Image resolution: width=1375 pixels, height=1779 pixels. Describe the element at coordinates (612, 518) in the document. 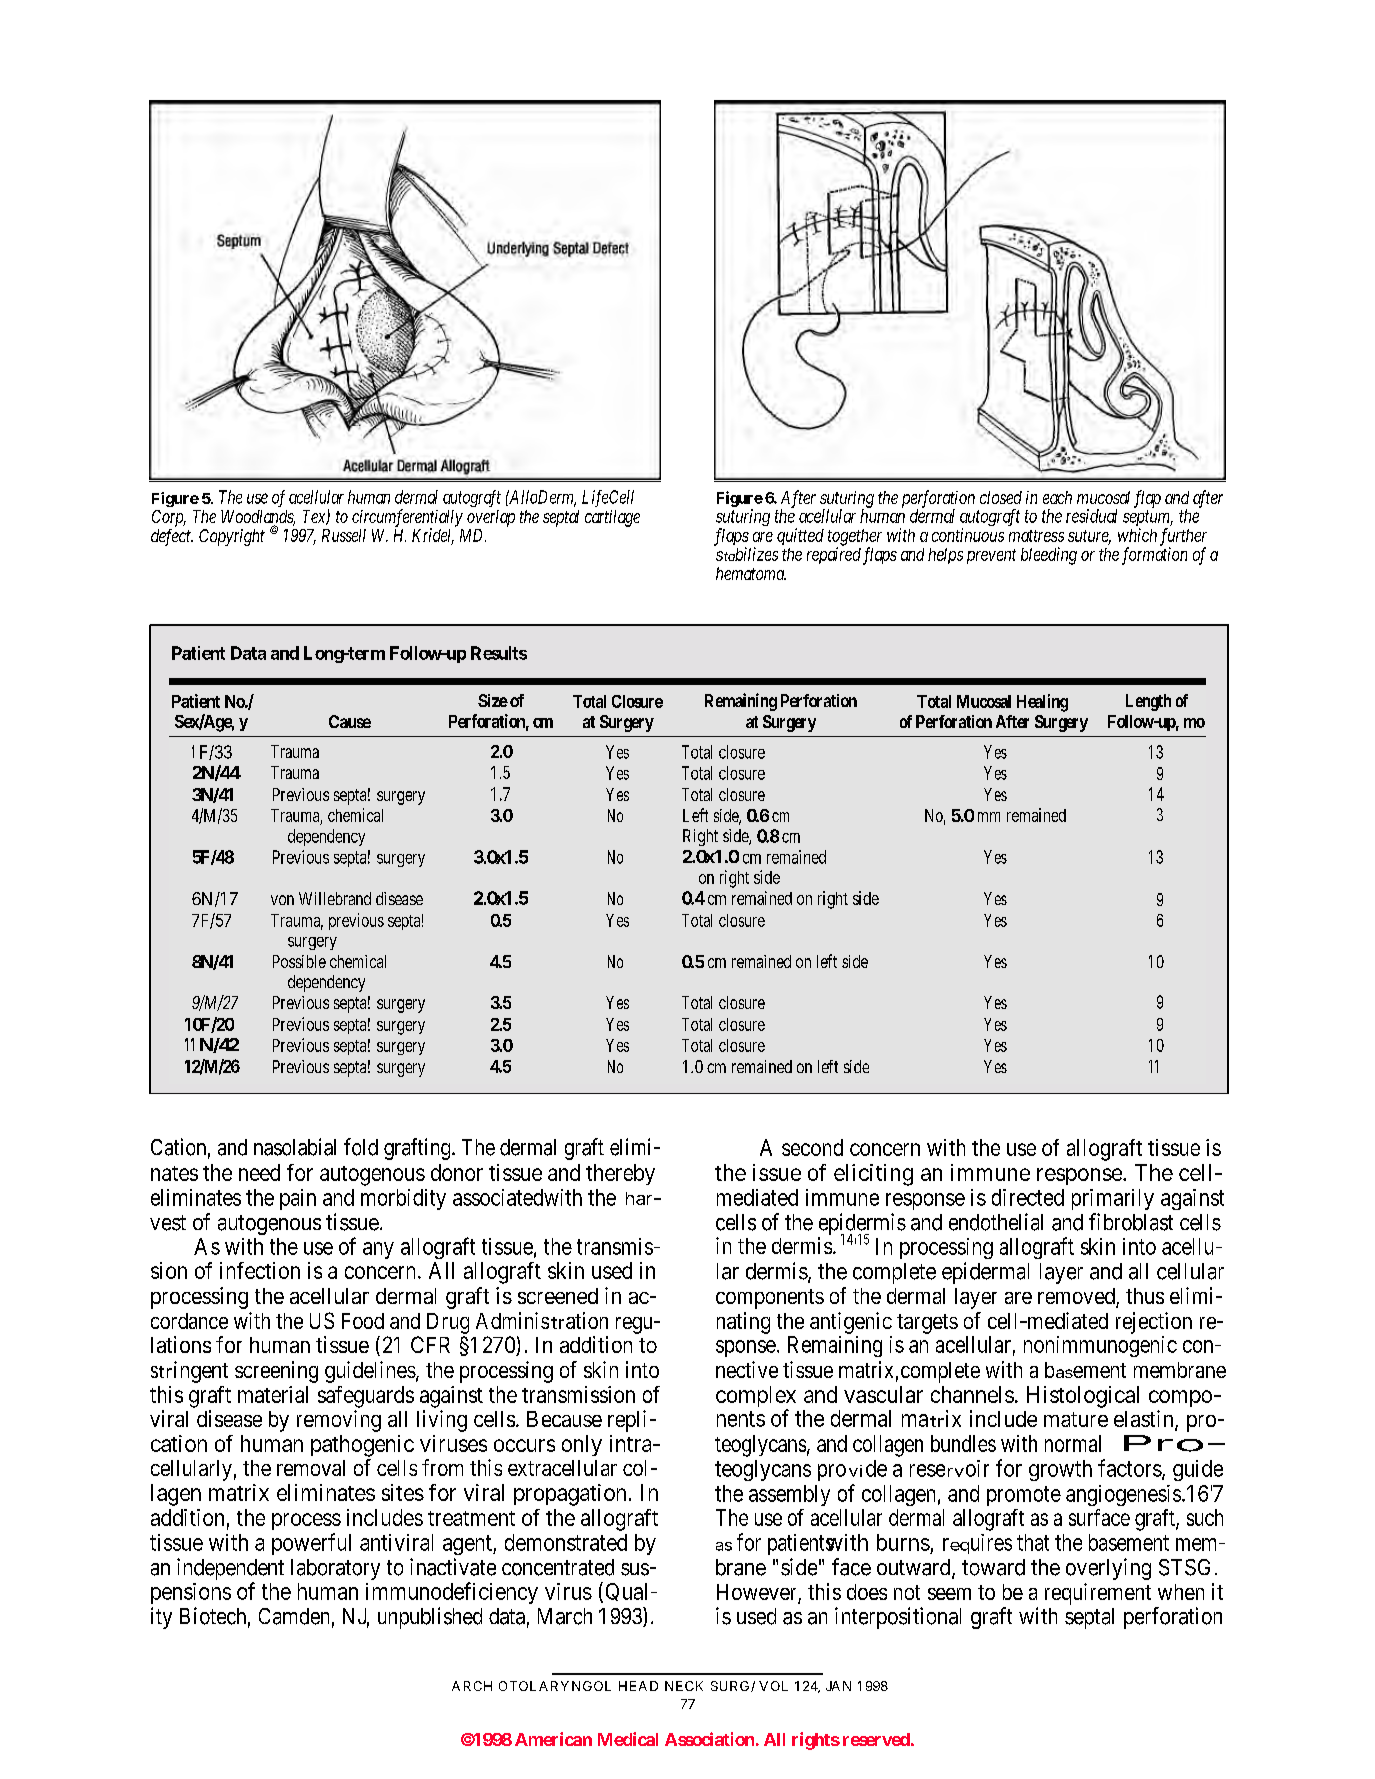

I see `cartilage` at that location.
